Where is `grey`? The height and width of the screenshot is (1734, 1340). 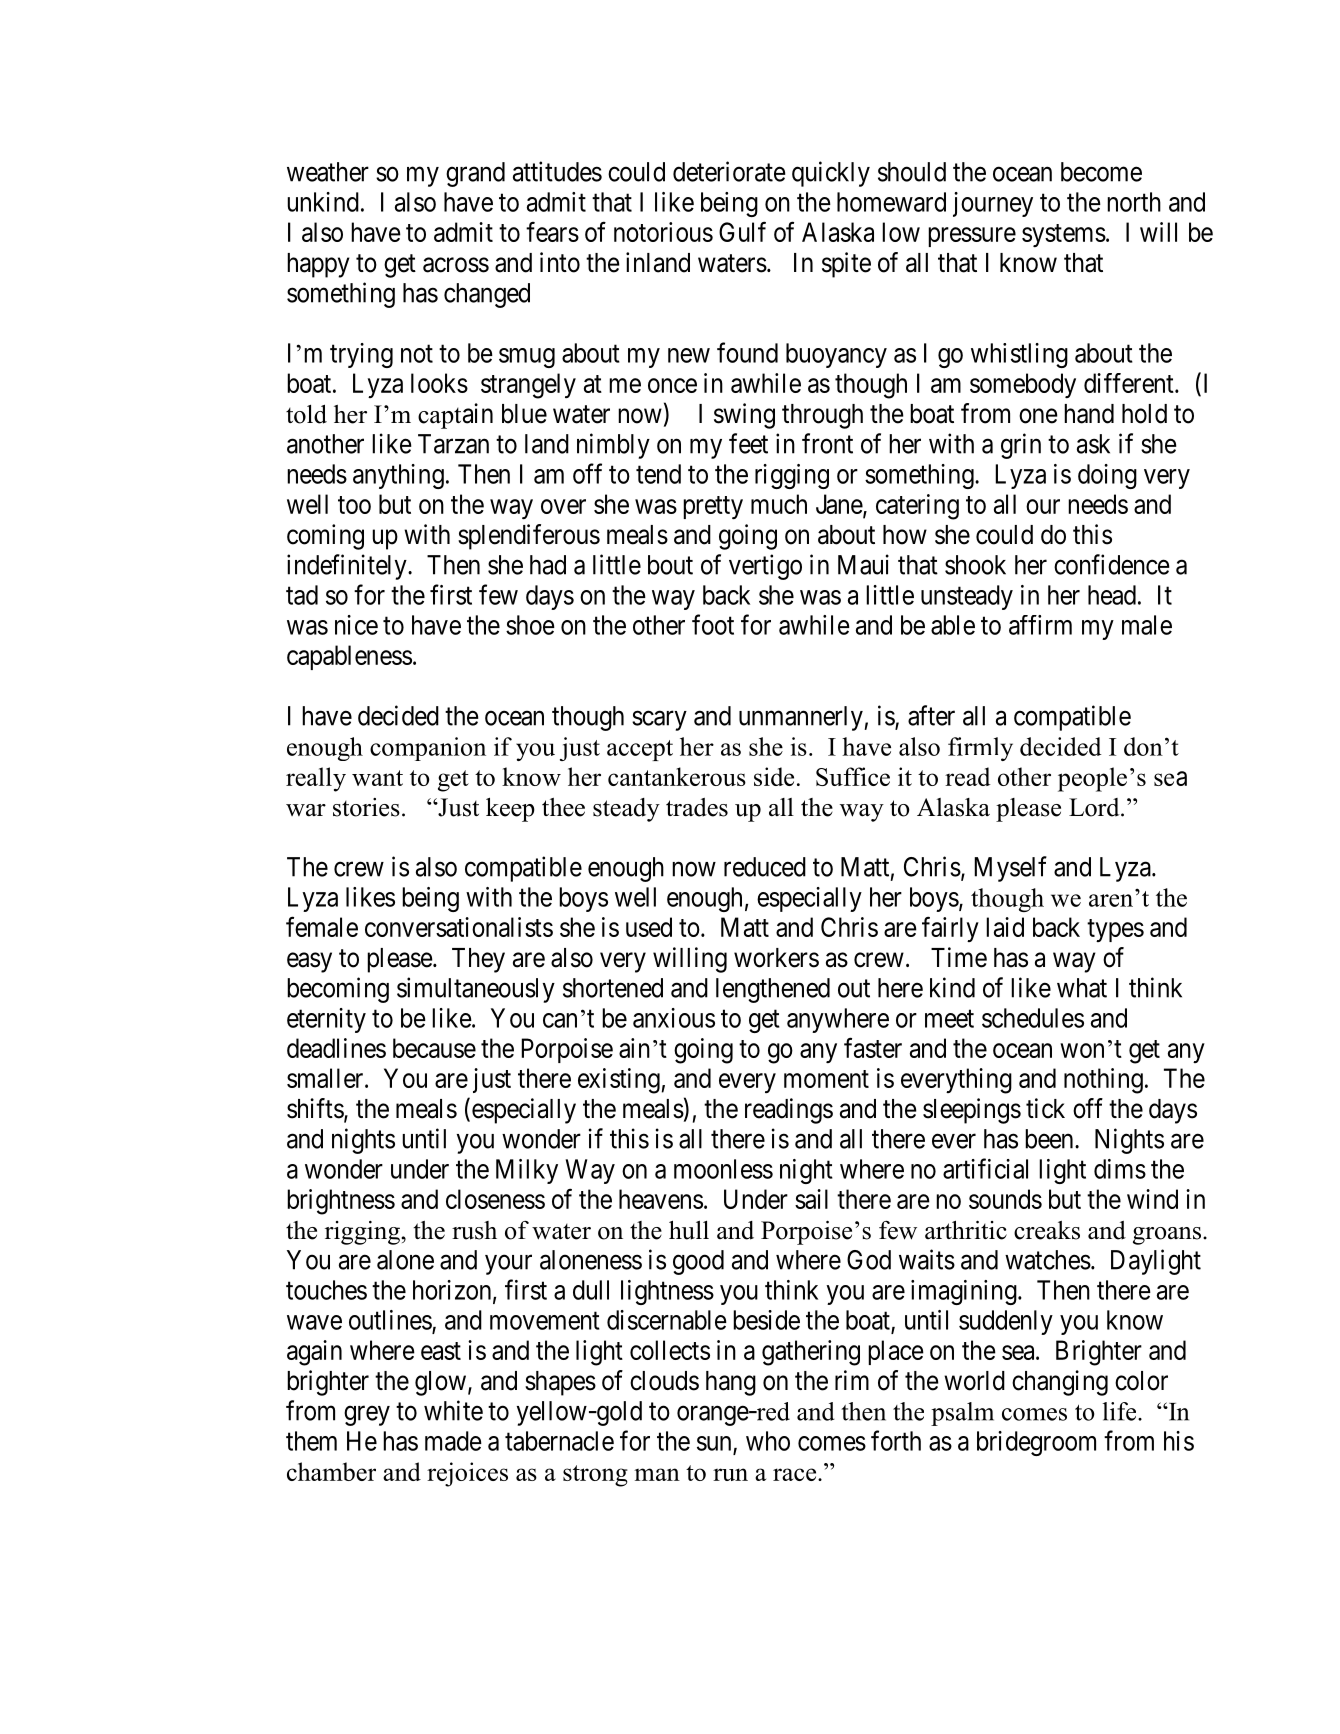
grey is located at coordinates (367, 1416).
